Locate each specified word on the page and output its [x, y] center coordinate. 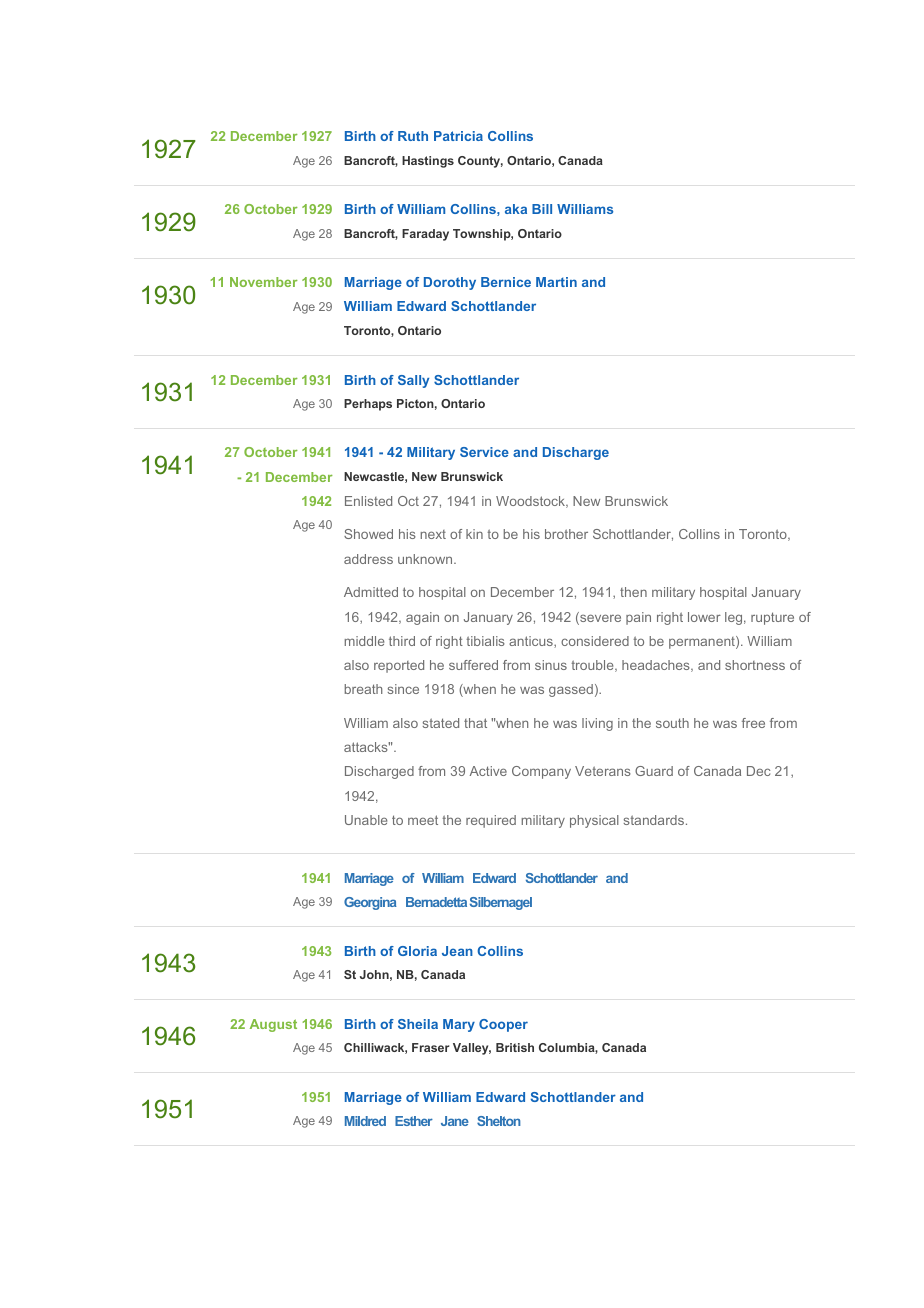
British [515, 1047]
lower [704, 617]
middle [364, 641]
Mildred [365, 1121]
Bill [542, 209]
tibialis [485, 641]
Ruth [413, 136]
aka [516, 209]
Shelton [499, 1121]
